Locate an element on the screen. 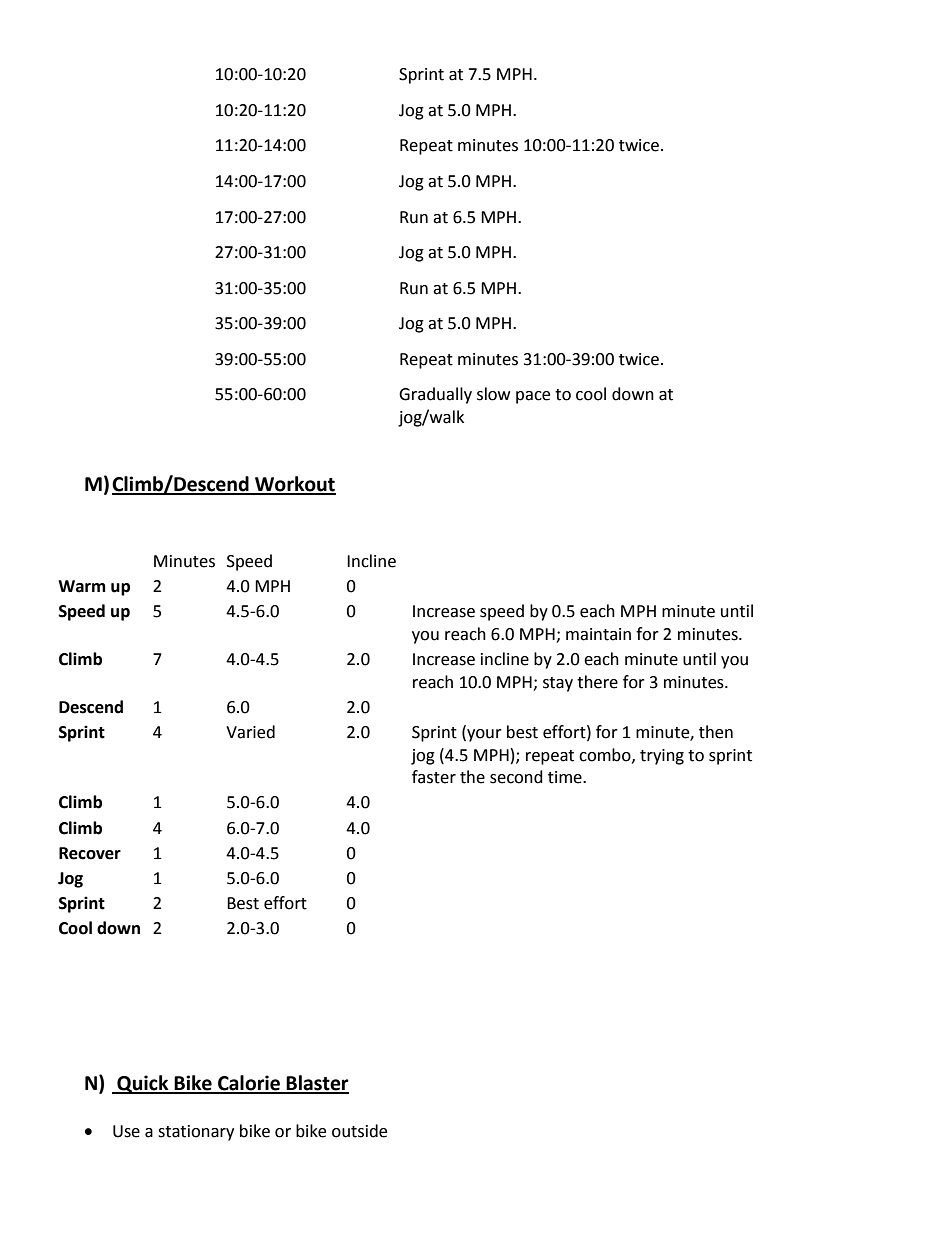  Use is located at coordinates (126, 1131).
